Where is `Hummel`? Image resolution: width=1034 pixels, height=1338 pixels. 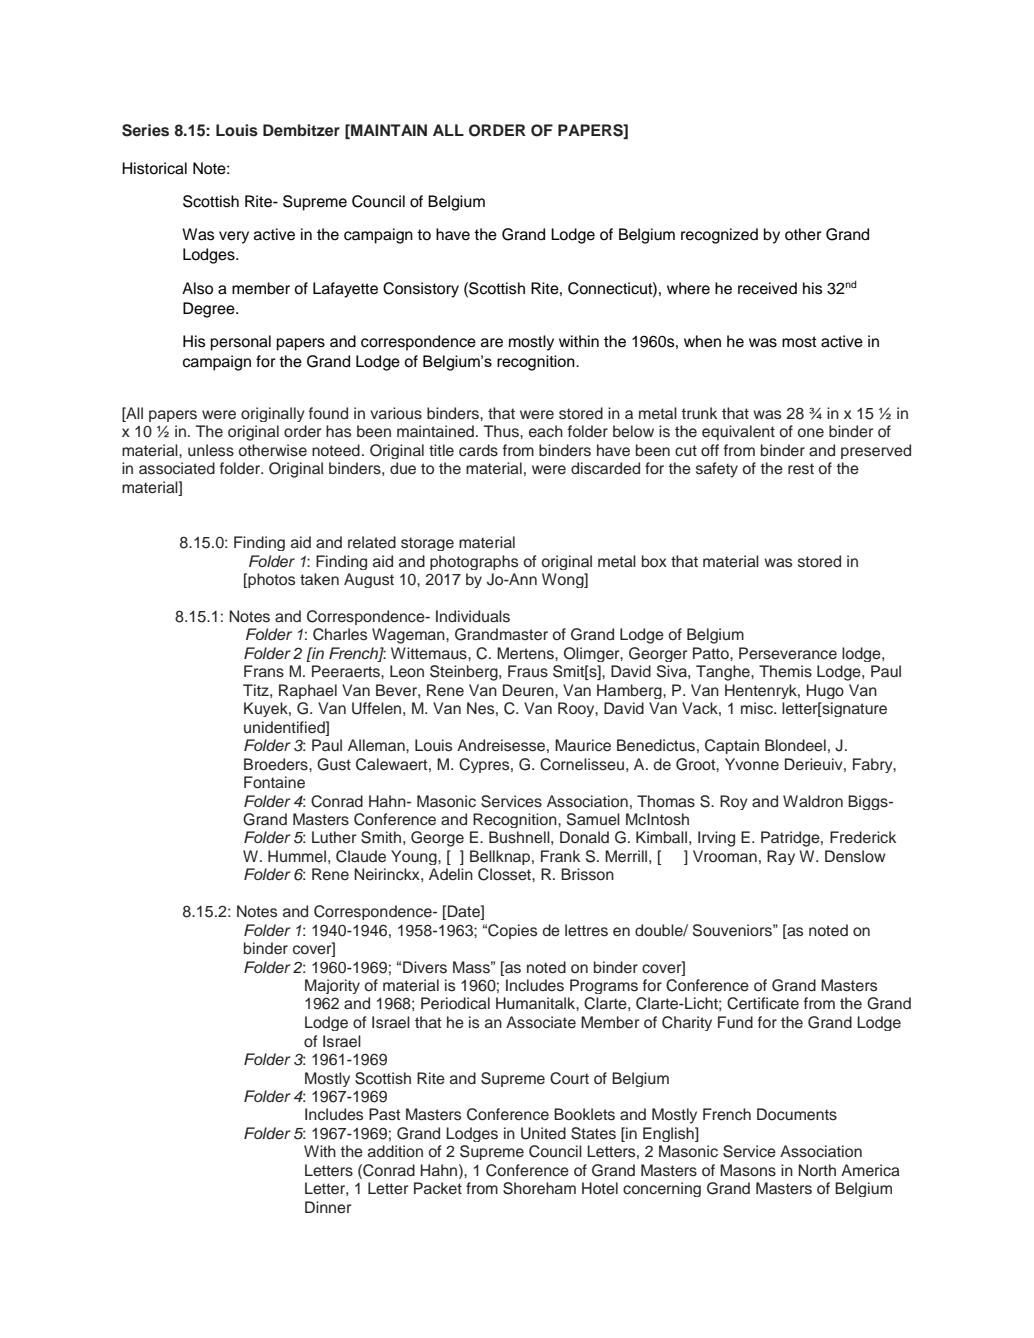 Hummel is located at coordinates (297, 856).
